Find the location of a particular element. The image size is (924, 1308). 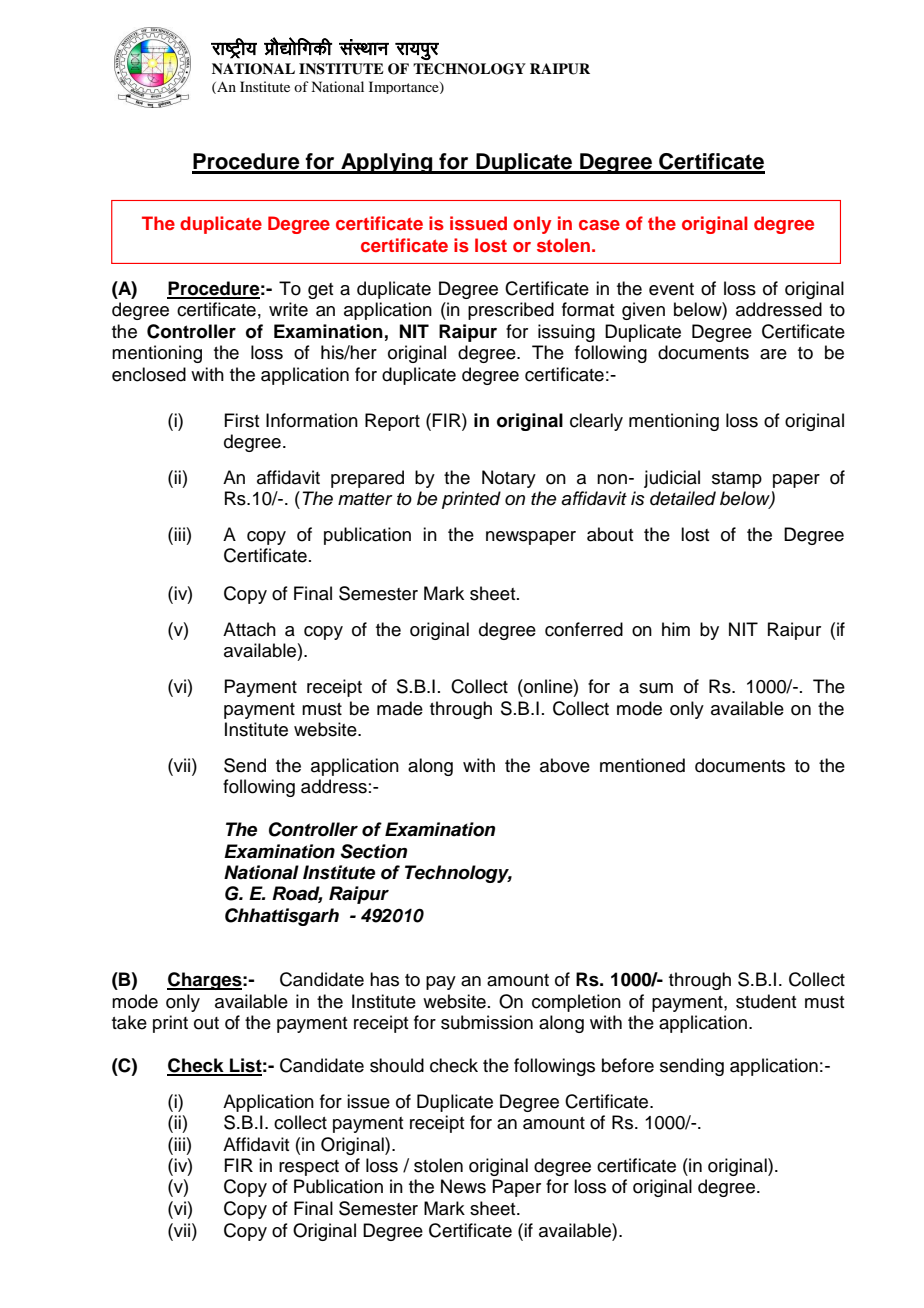

case is located at coordinates (599, 225).
